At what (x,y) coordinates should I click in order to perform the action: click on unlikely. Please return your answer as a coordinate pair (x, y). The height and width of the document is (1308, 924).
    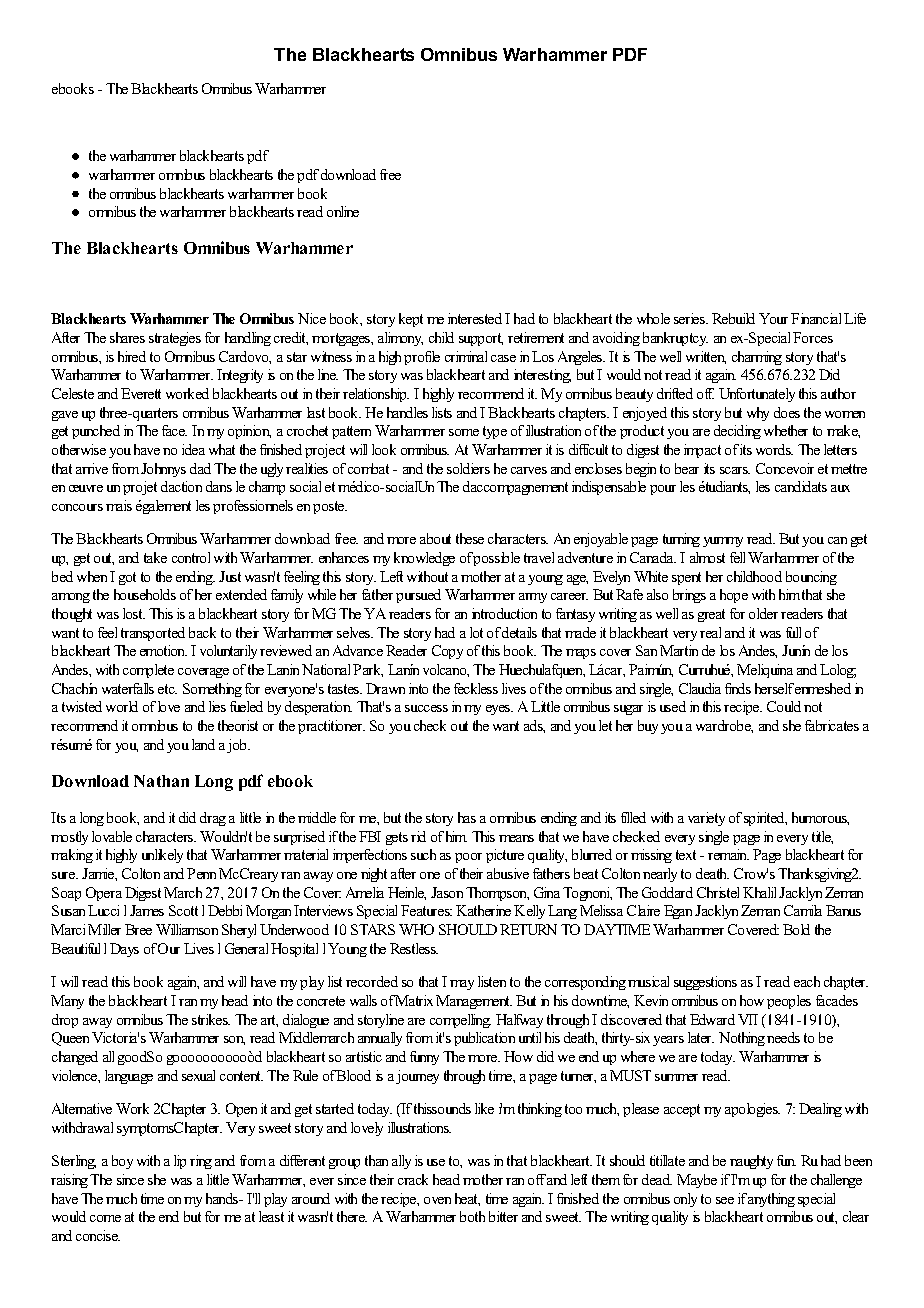
    Looking at the image, I should click on (162, 856).
